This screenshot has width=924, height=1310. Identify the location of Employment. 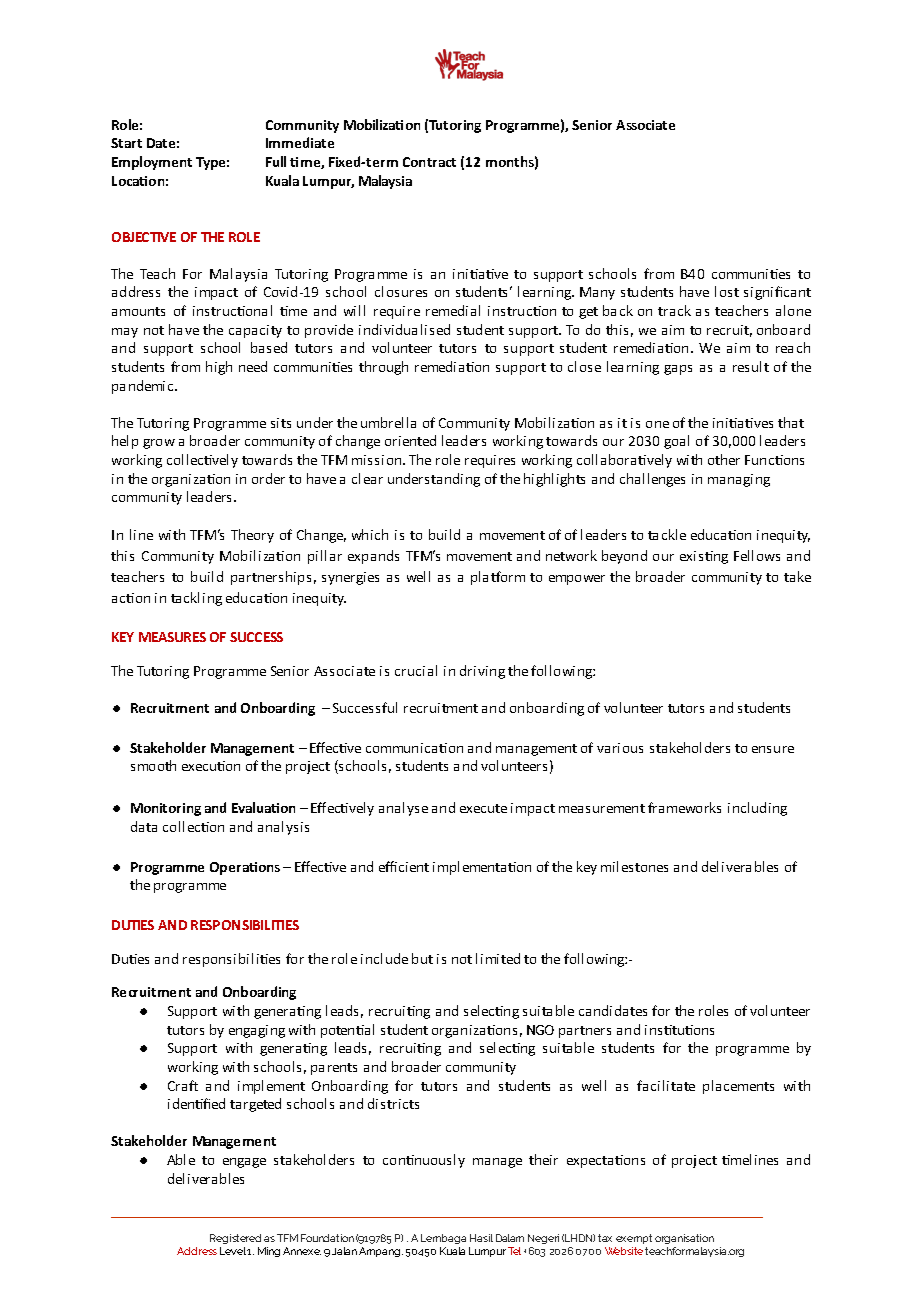
(152, 163).
